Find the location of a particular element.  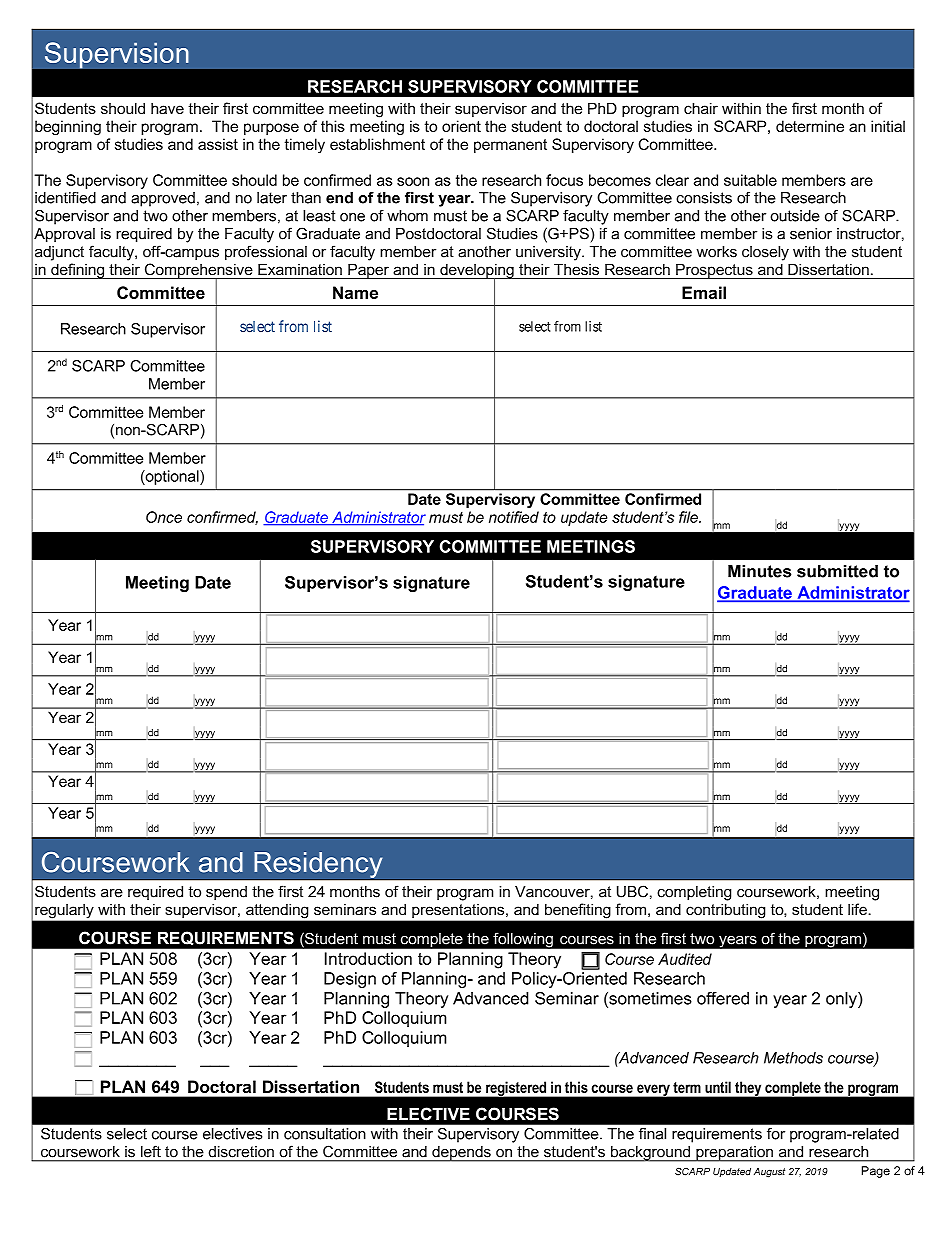

Residency is located at coordinates (318, 866).
